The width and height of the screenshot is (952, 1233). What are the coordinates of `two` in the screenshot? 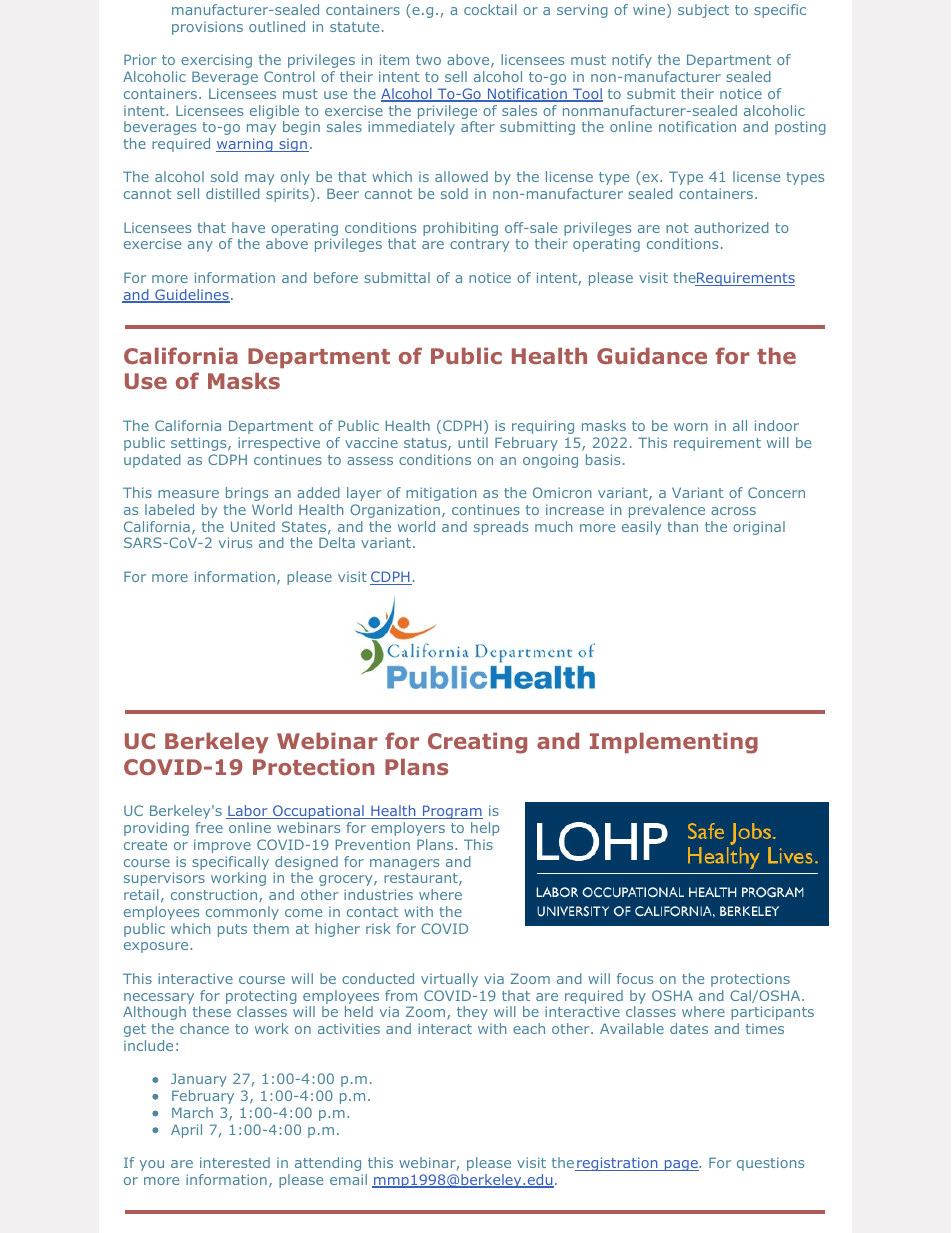 It's located at (428, 60).
